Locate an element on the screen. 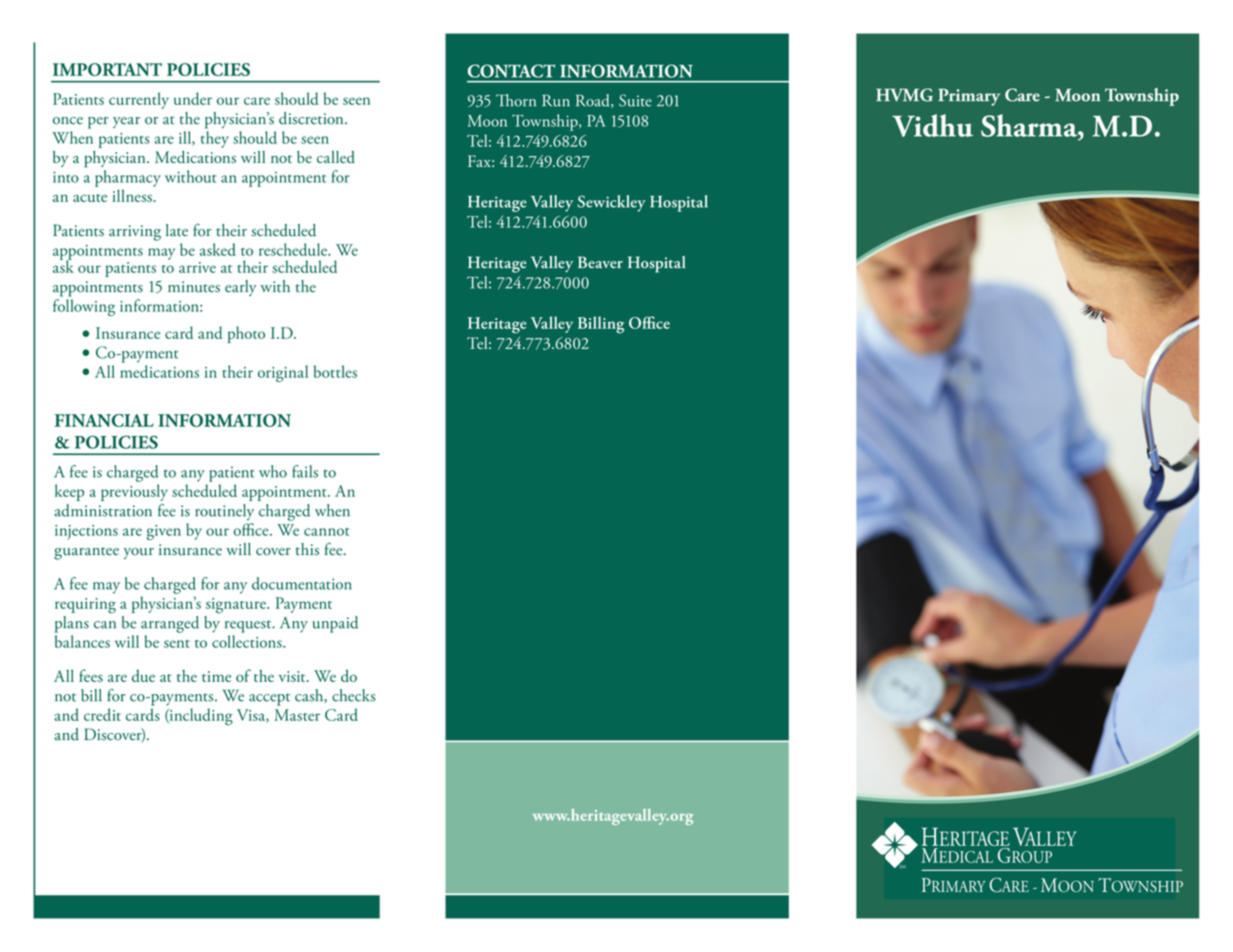  previously is located at coordinates (134, 492).
